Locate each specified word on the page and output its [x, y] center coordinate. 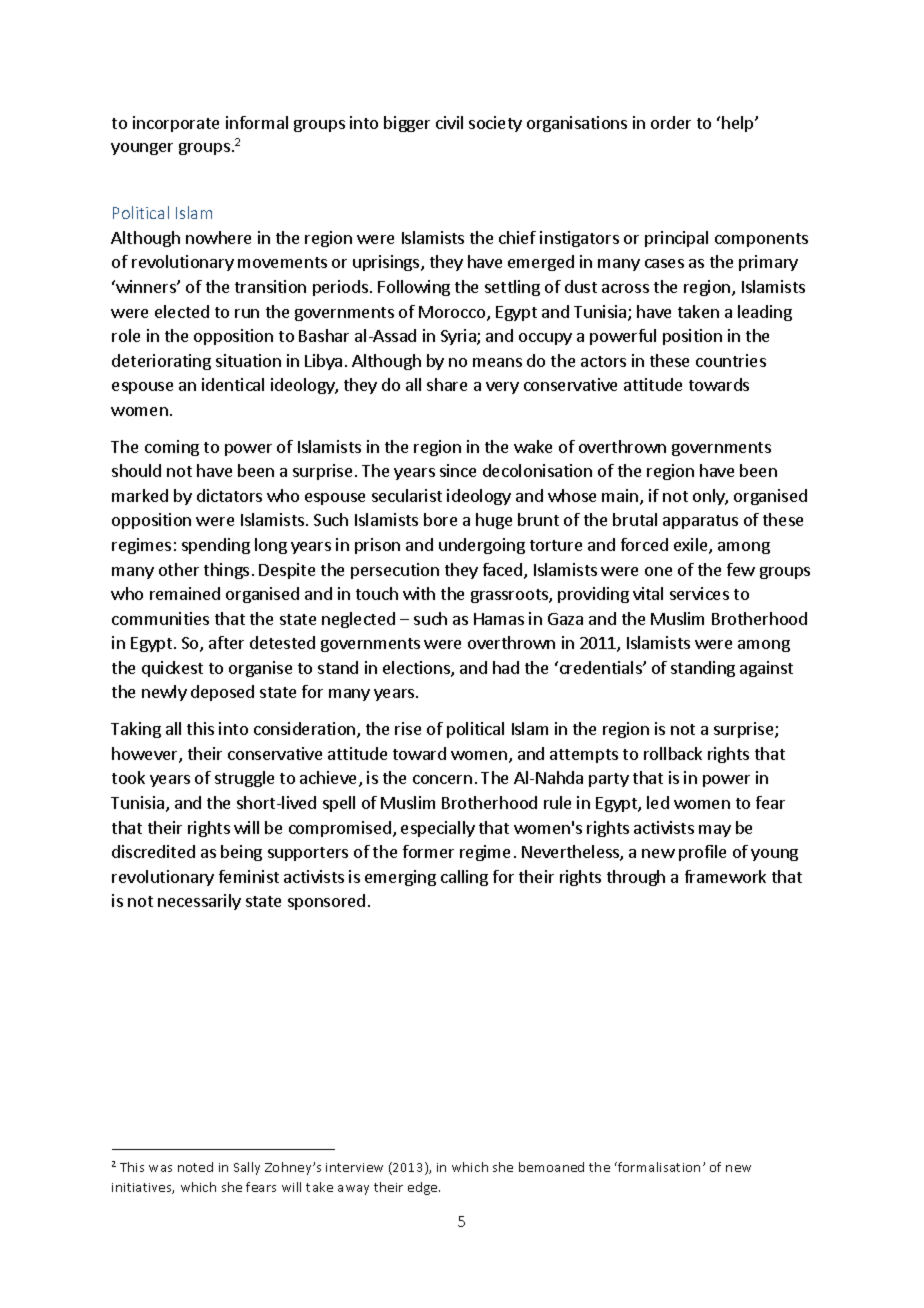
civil [449, 122]
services [699, 593]
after [226, 642]
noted [195, 1167]
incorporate [176, 124]
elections [417, 669]
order [671, 122]
